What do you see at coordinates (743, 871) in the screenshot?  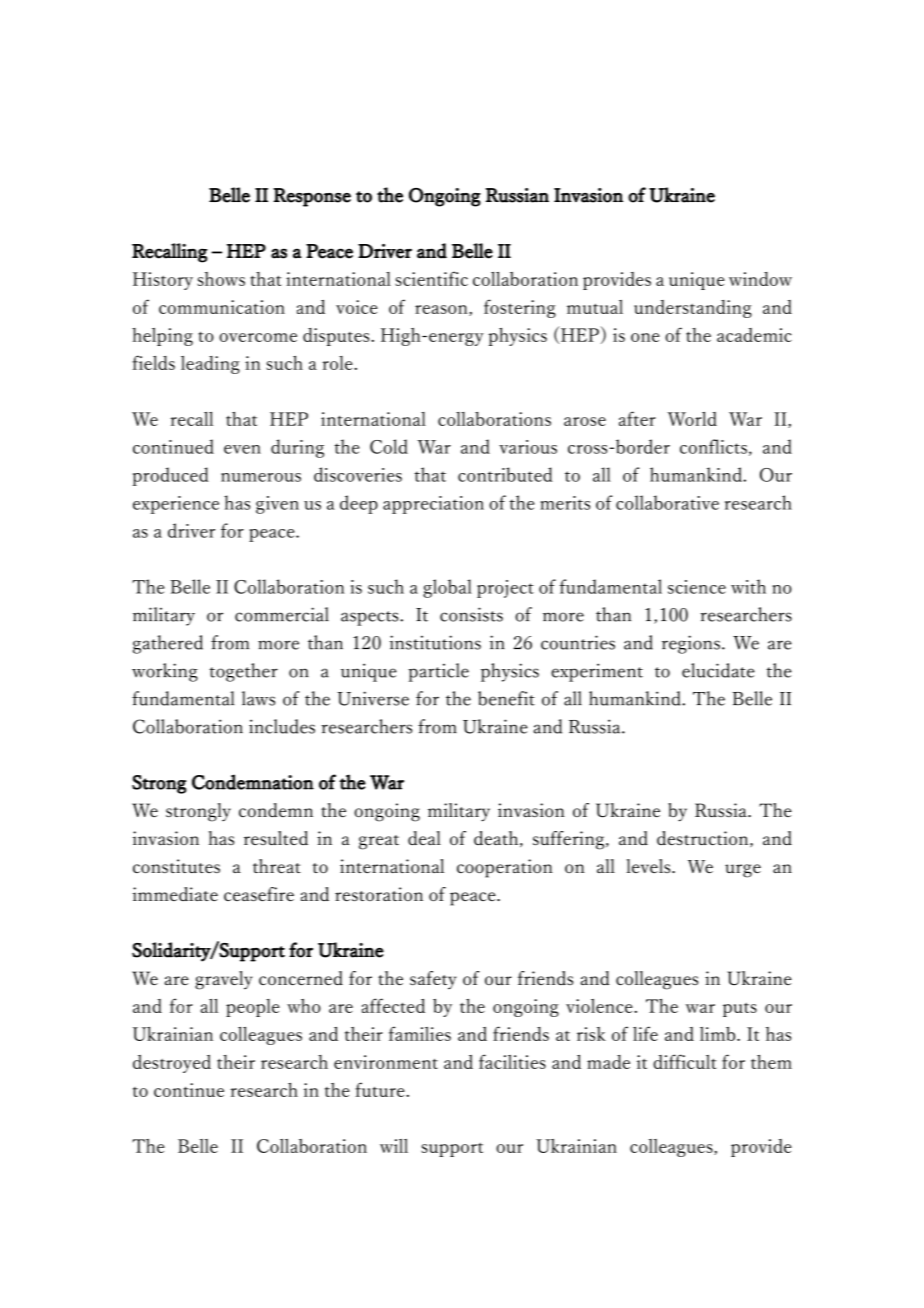 I see `urge` at bounding box center [743, 871].
